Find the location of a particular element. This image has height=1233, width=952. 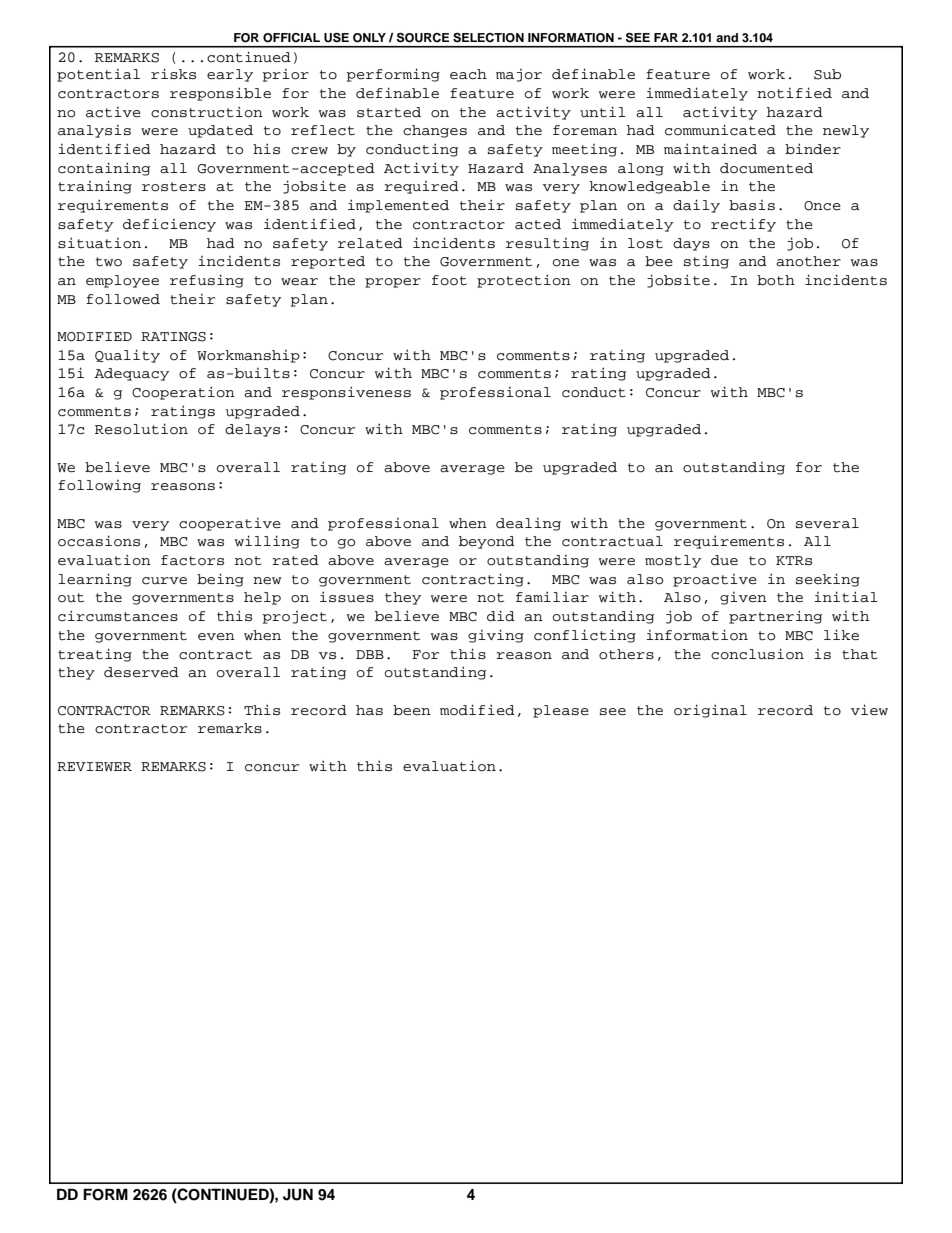

JUN is located at coordinates (298, 1194).
